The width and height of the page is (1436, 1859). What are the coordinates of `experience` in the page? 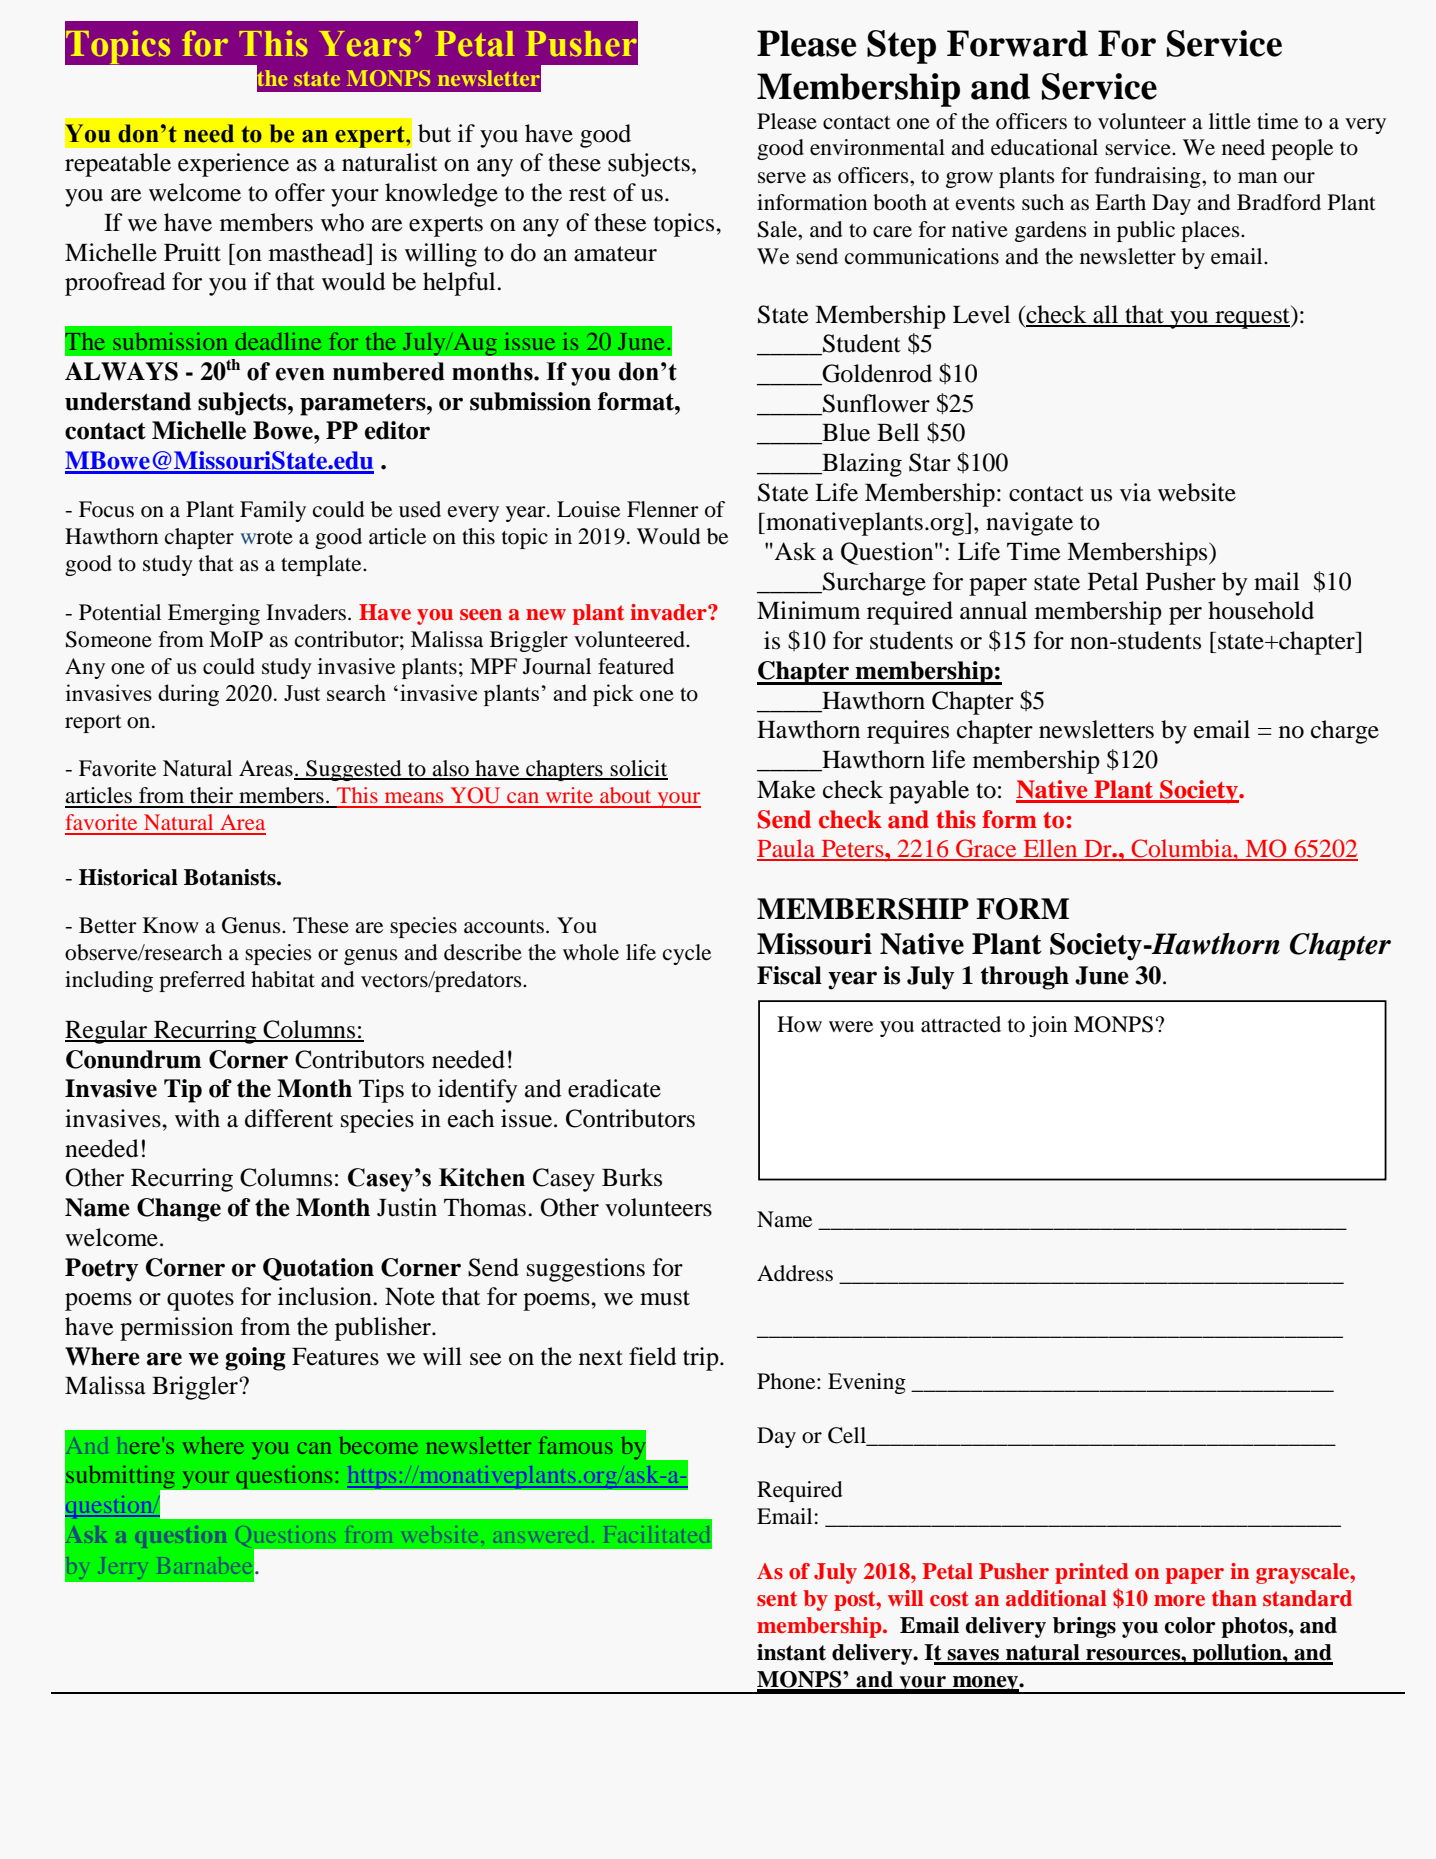 It's located at (233, 165).
